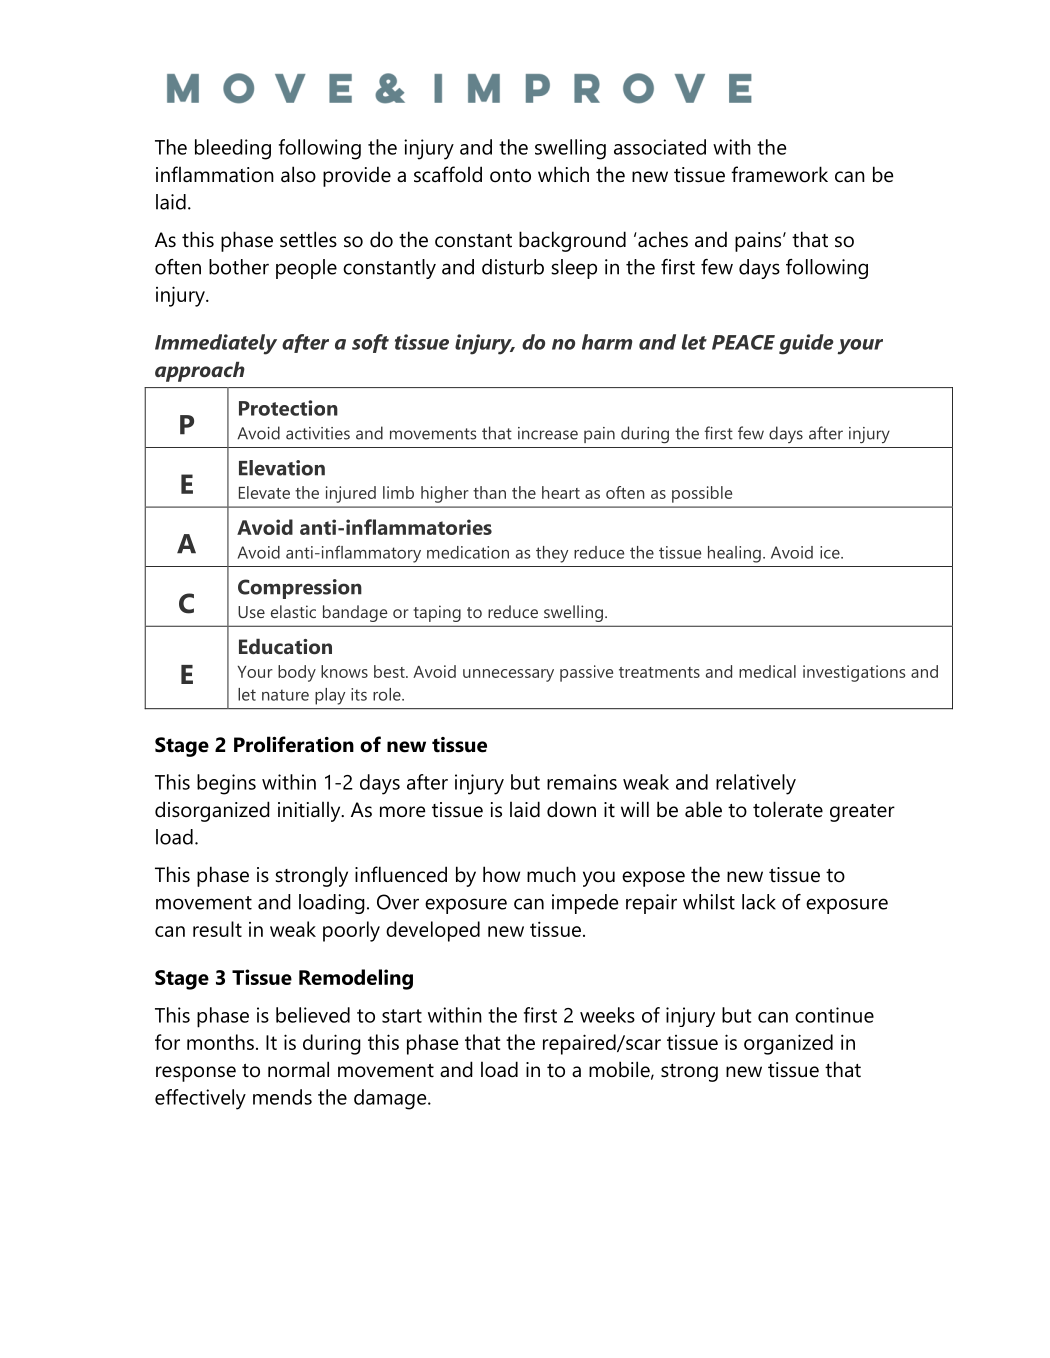 The height and width of the screenshot is (1358, 1050). Describe the element at coordinates (756, 784) in the screenshot. I see `relatively` at that location.
